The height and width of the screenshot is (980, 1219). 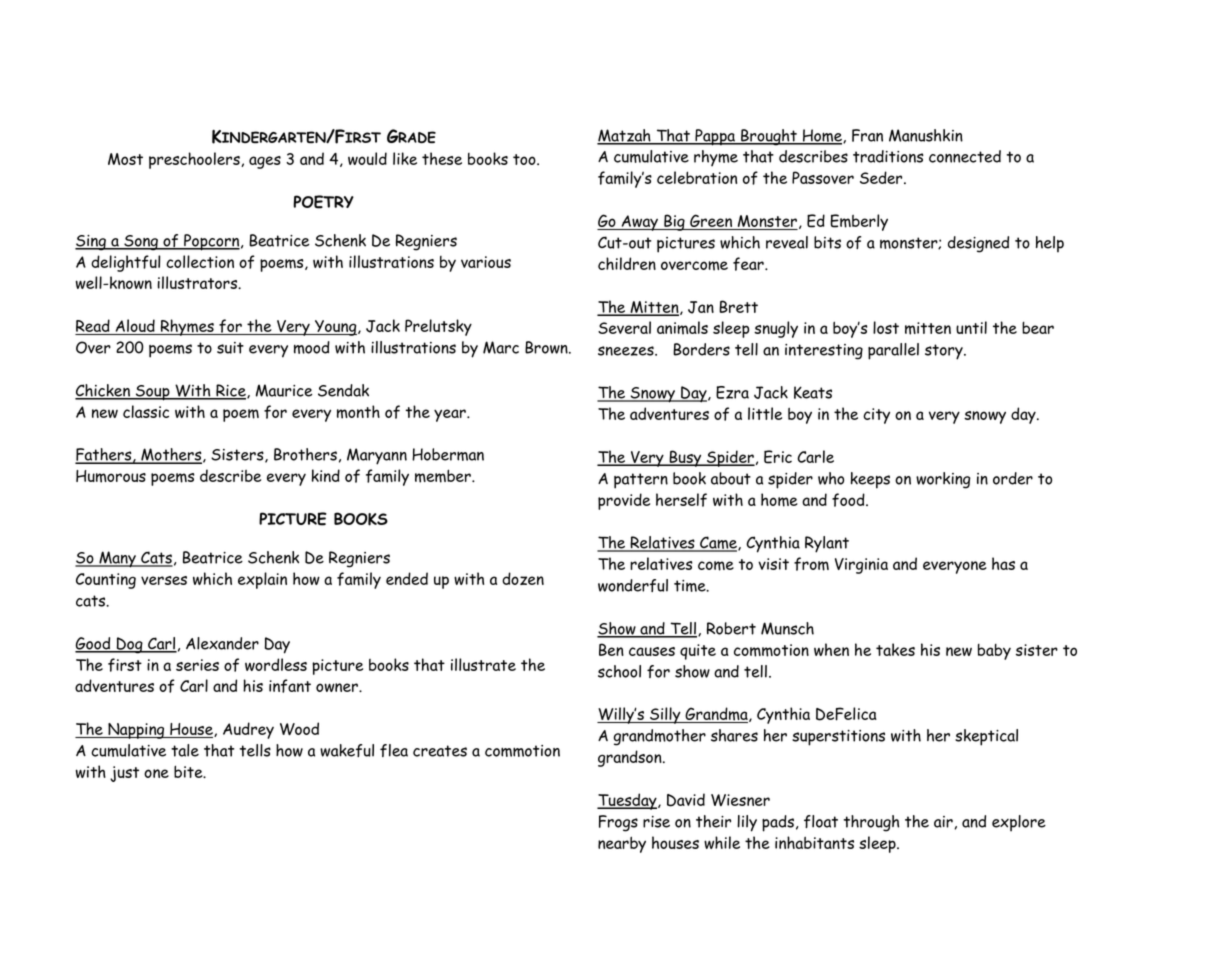 I want to click on Brown, so click(x=547, y=347).
